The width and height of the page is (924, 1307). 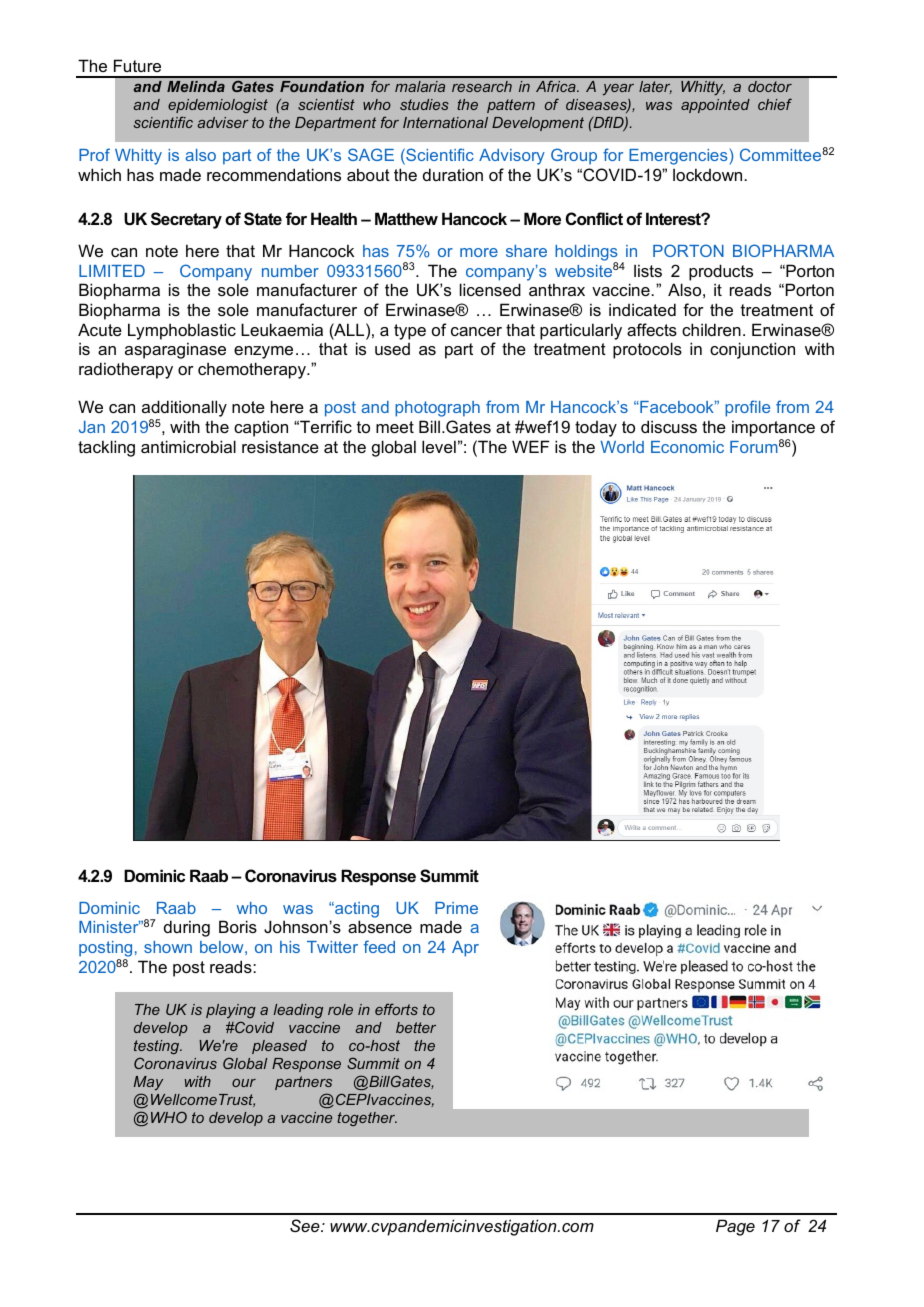 What do you see at coordinates (424, 104) in the page?
I see `studies` at bounding box center [424, 104].
